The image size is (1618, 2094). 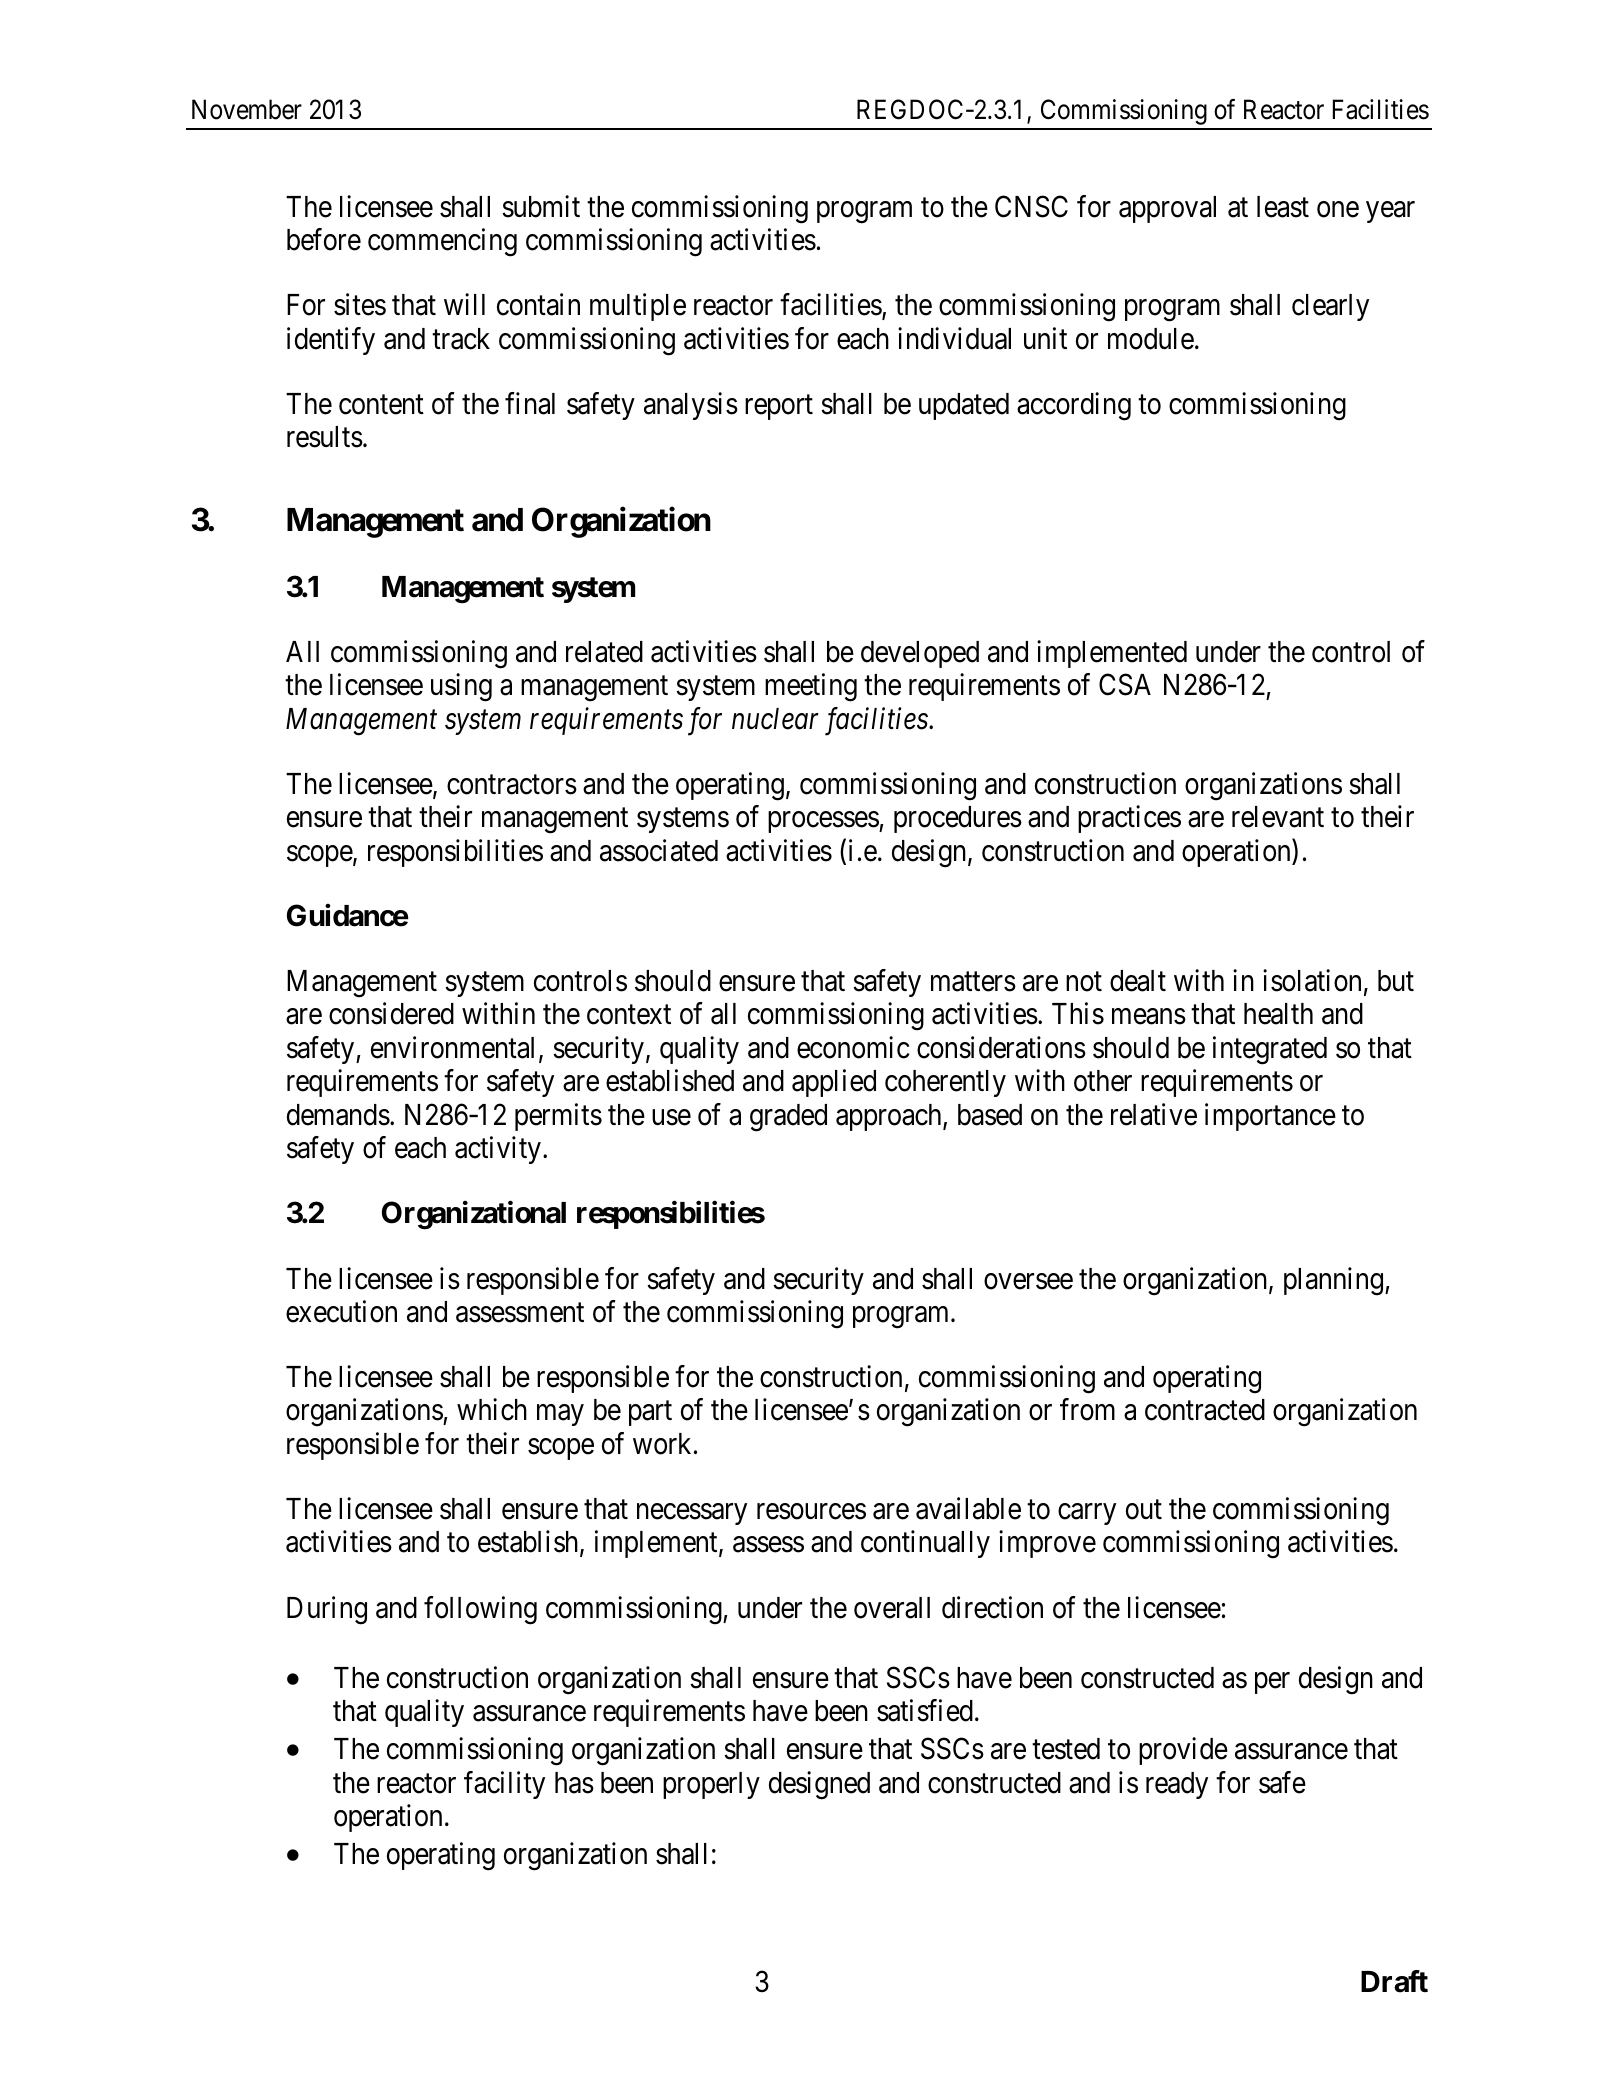 What do you see at coordinates (954, 338) in the screenshot?
I see `individual` at bounding box center [954, 338].
